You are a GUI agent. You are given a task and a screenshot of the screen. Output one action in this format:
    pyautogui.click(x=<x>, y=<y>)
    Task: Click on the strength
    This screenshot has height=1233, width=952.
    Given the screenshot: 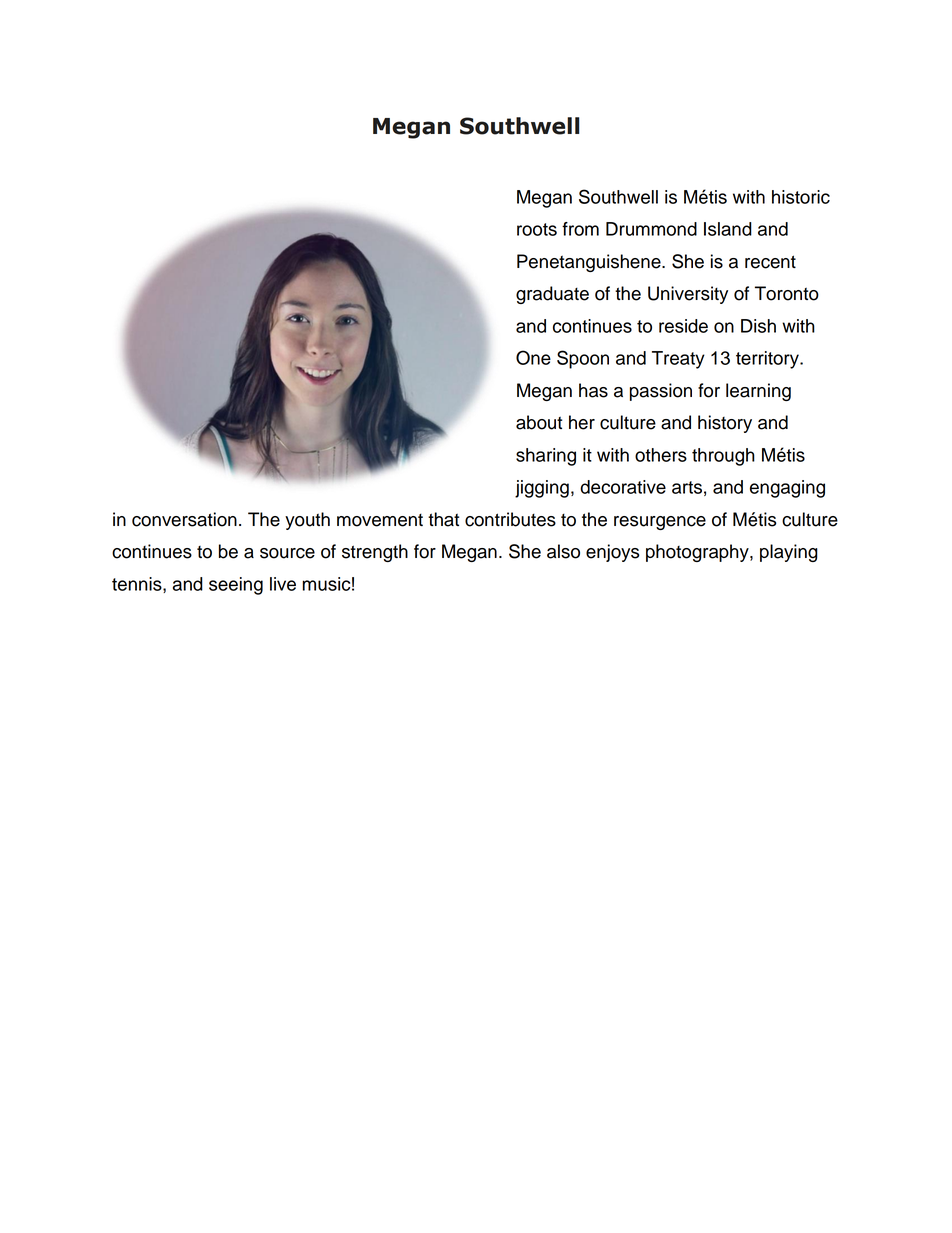 What is the action you would take?
    pyautogui.click(x=375, y=553)
